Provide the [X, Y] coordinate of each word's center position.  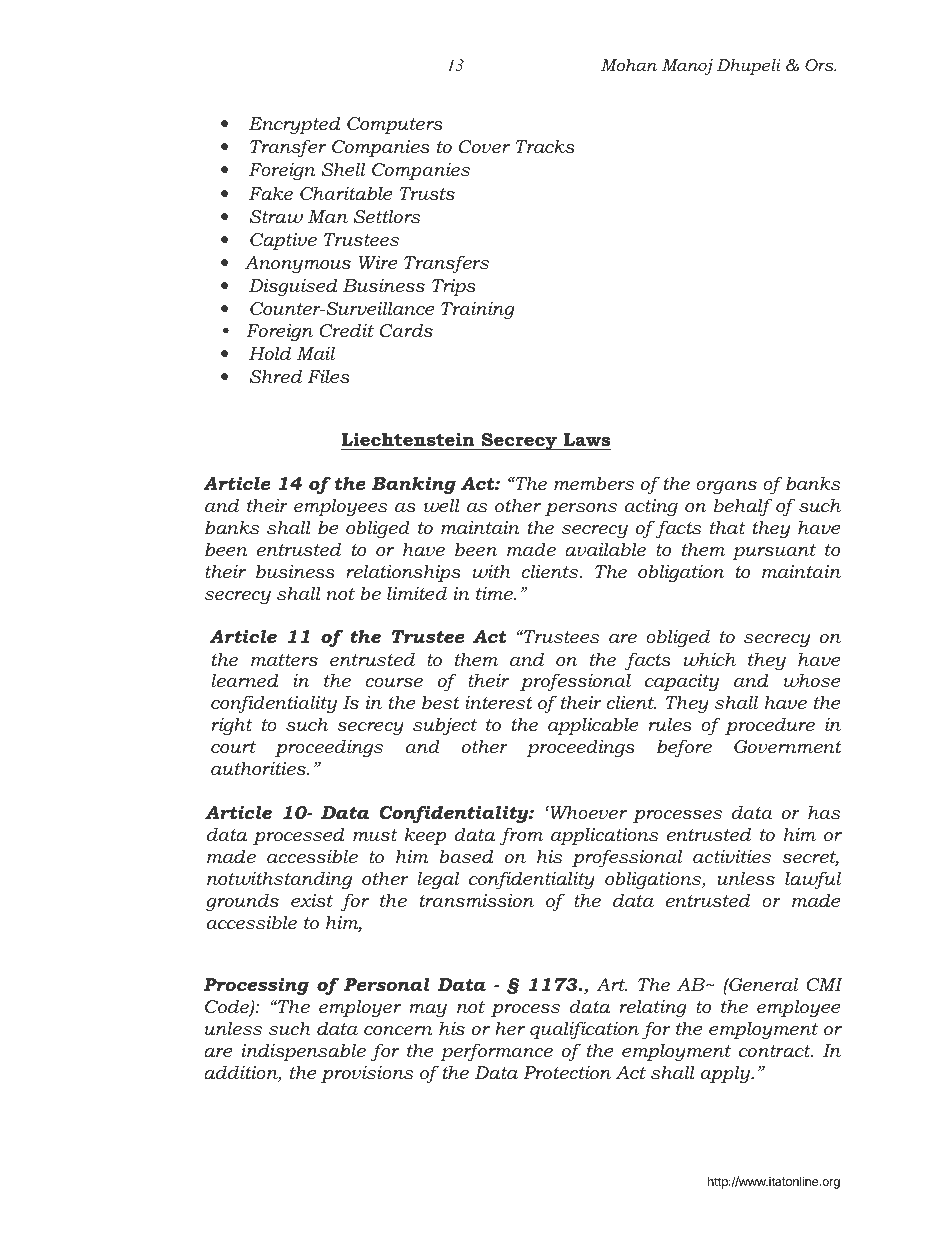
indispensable [304, 1052]
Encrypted [294, 125]
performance [496, 1052]
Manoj [687, 67]
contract [776, 1051]
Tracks [545, 146]
